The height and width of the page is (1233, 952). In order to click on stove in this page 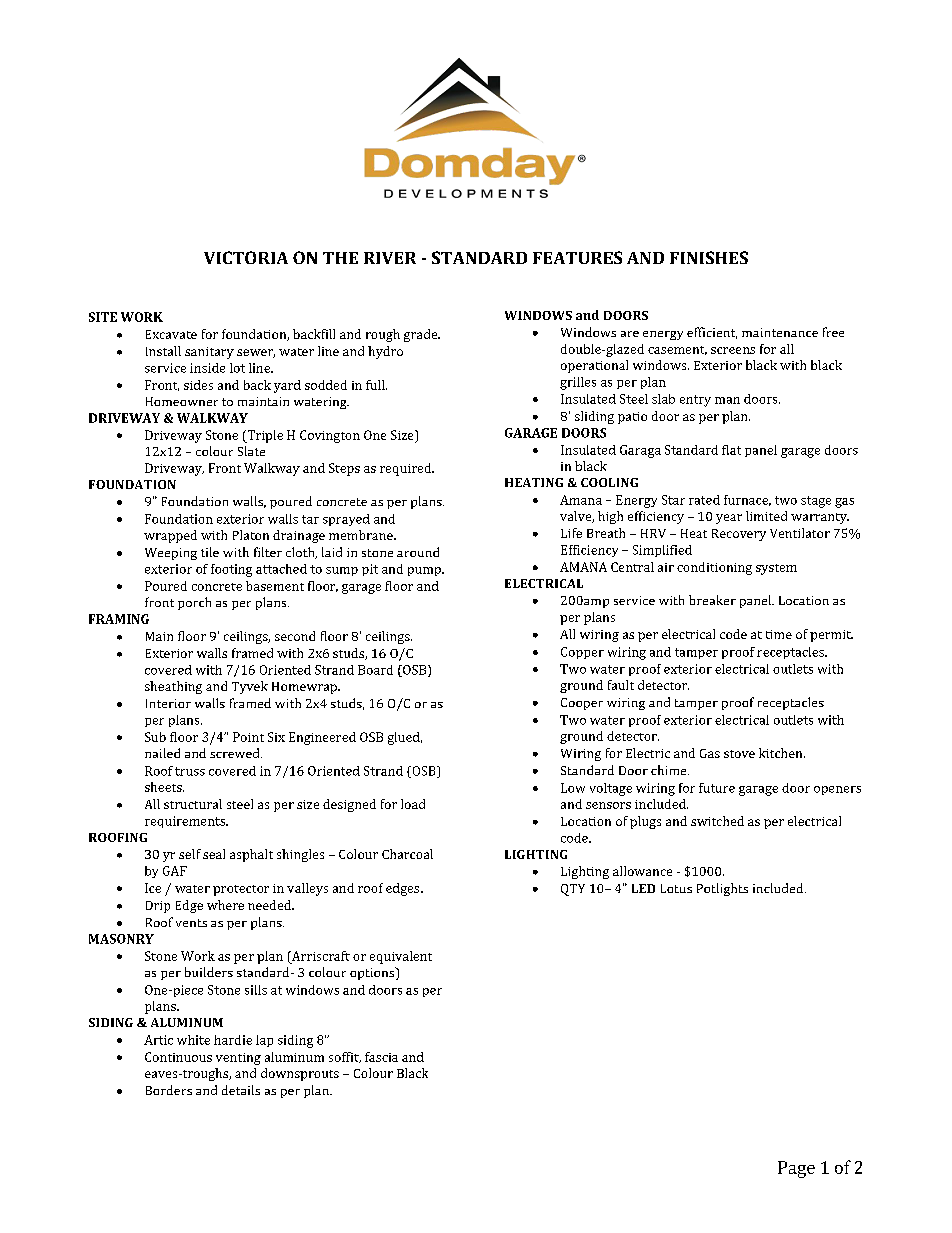, I will do `click(739, 754)`.
